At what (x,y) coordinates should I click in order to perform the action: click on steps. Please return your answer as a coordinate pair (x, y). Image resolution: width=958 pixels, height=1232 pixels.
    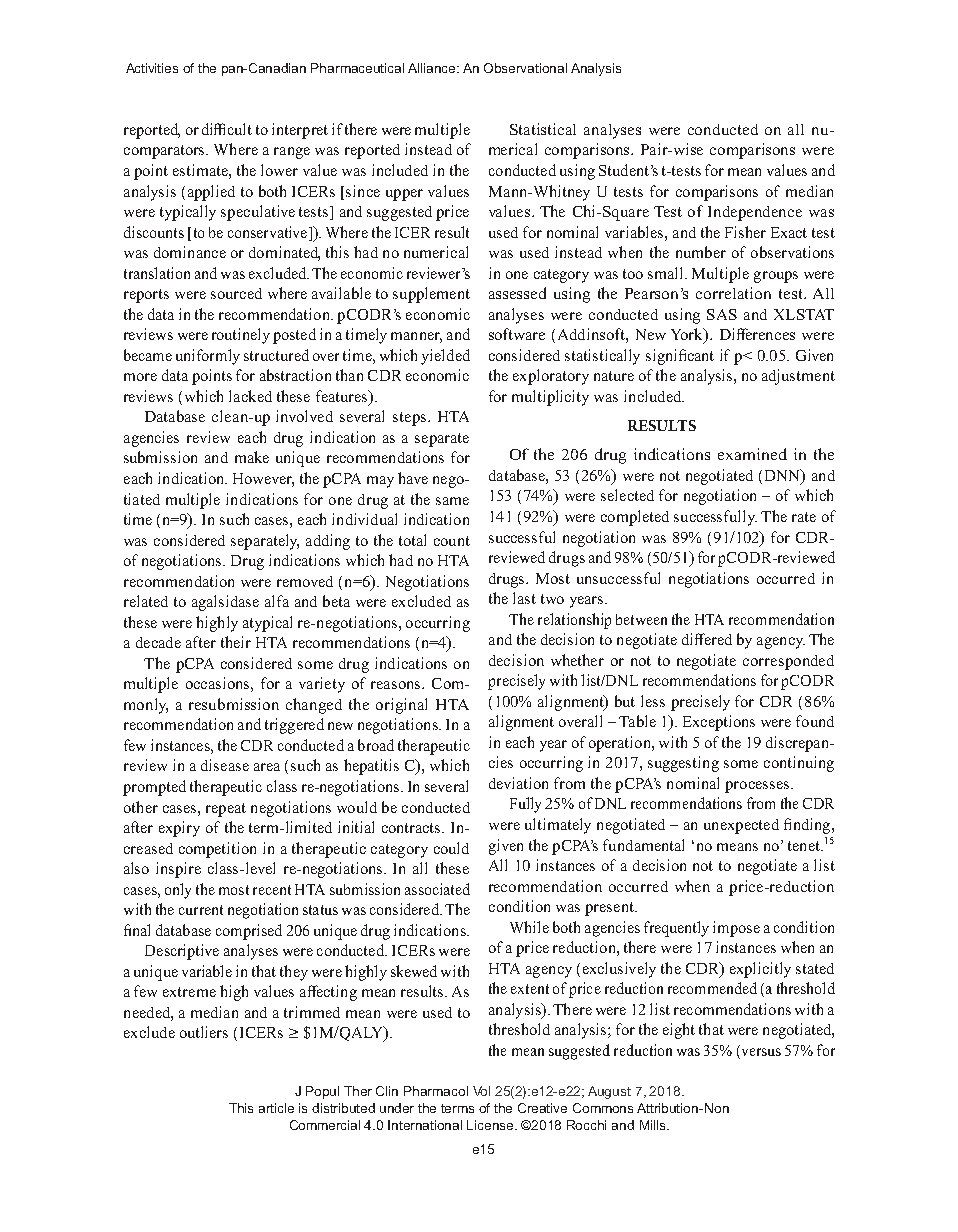
    Looking at the image, I should click on (411, 419).
